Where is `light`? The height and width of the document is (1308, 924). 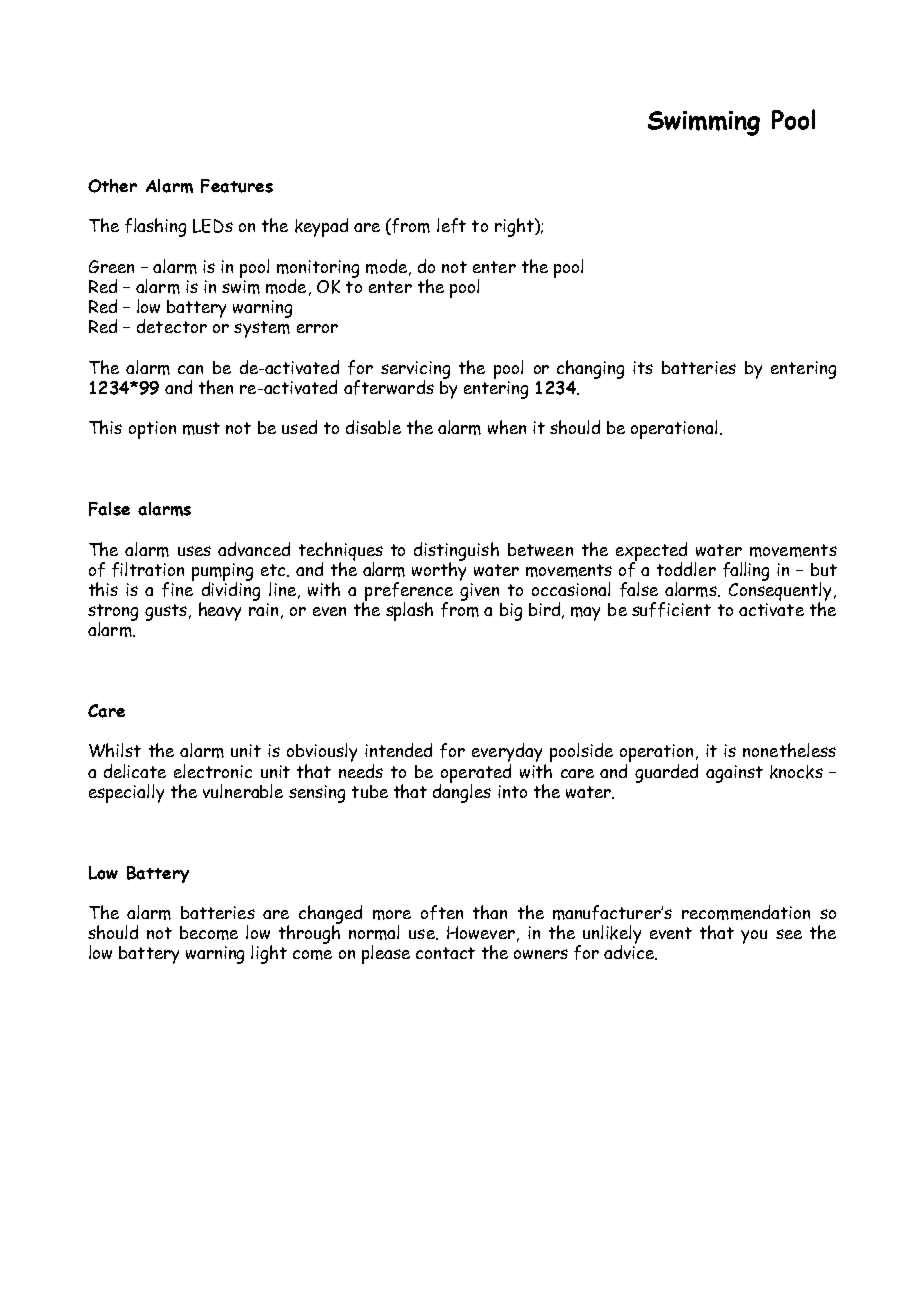 light is located at coordinates (269, 954).
